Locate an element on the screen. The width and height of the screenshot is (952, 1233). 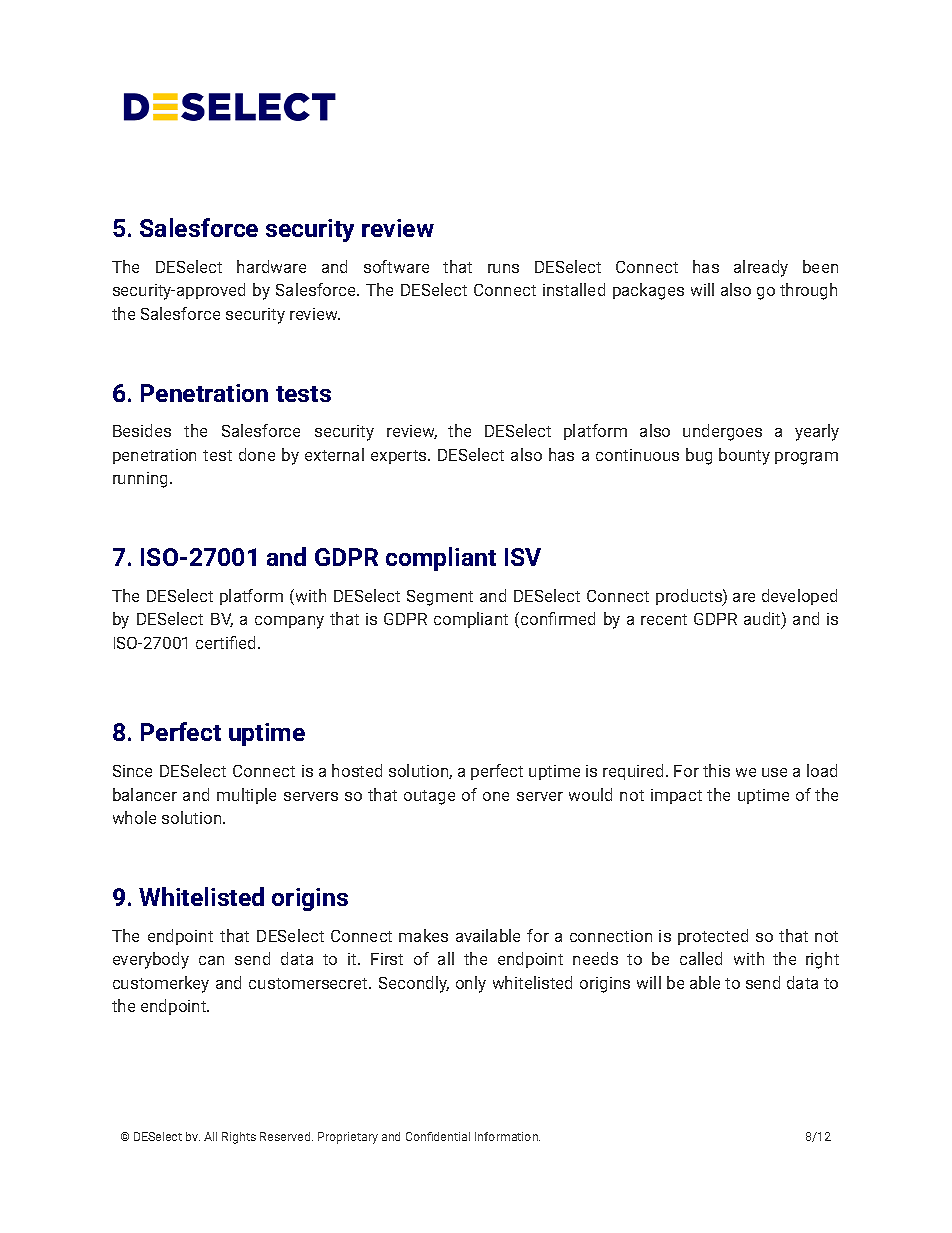
Reserved is located at coordinates (286, 1136).
